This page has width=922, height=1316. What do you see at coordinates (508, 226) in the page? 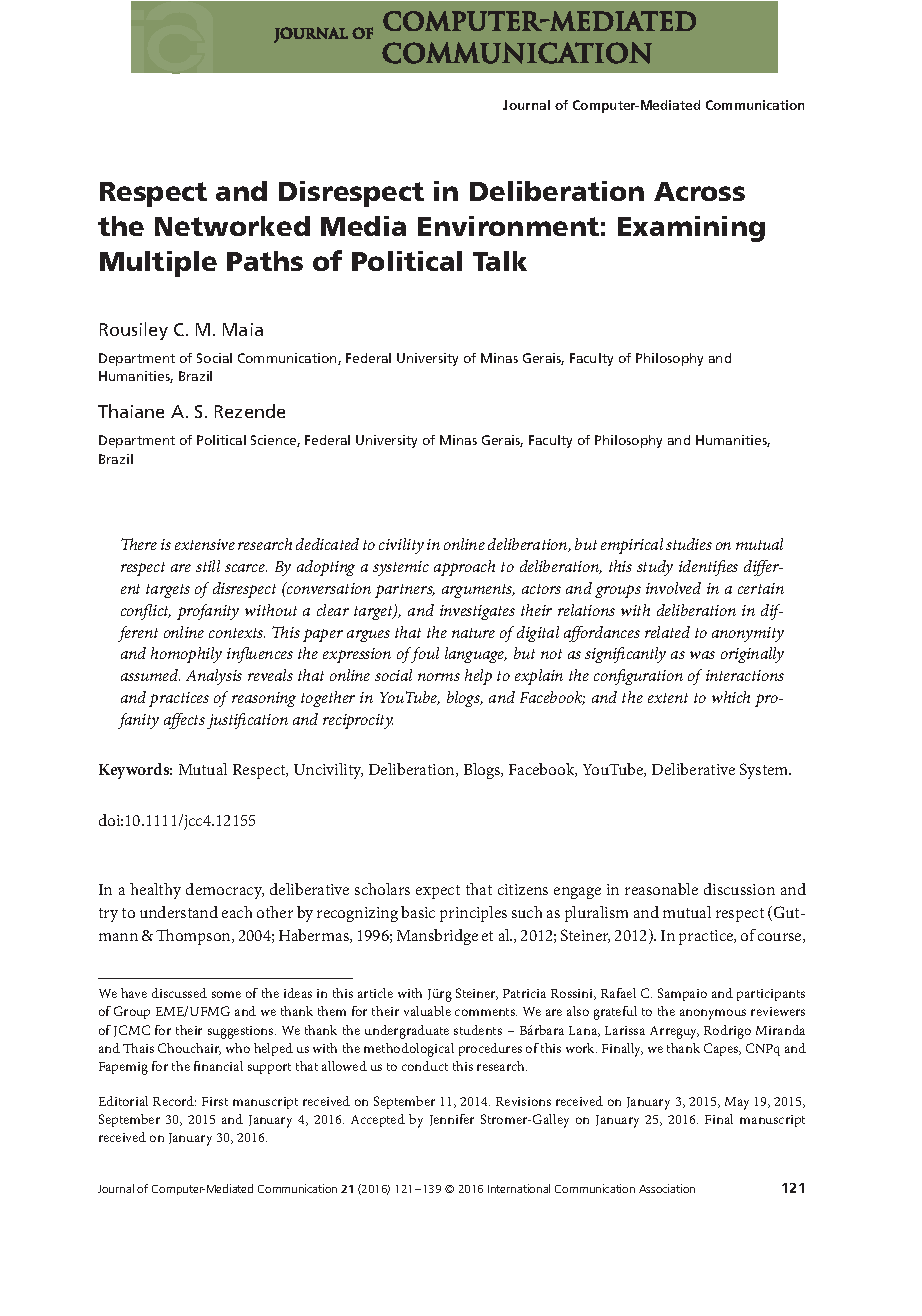
I see `Environment` at bounding box center [508, 226].
